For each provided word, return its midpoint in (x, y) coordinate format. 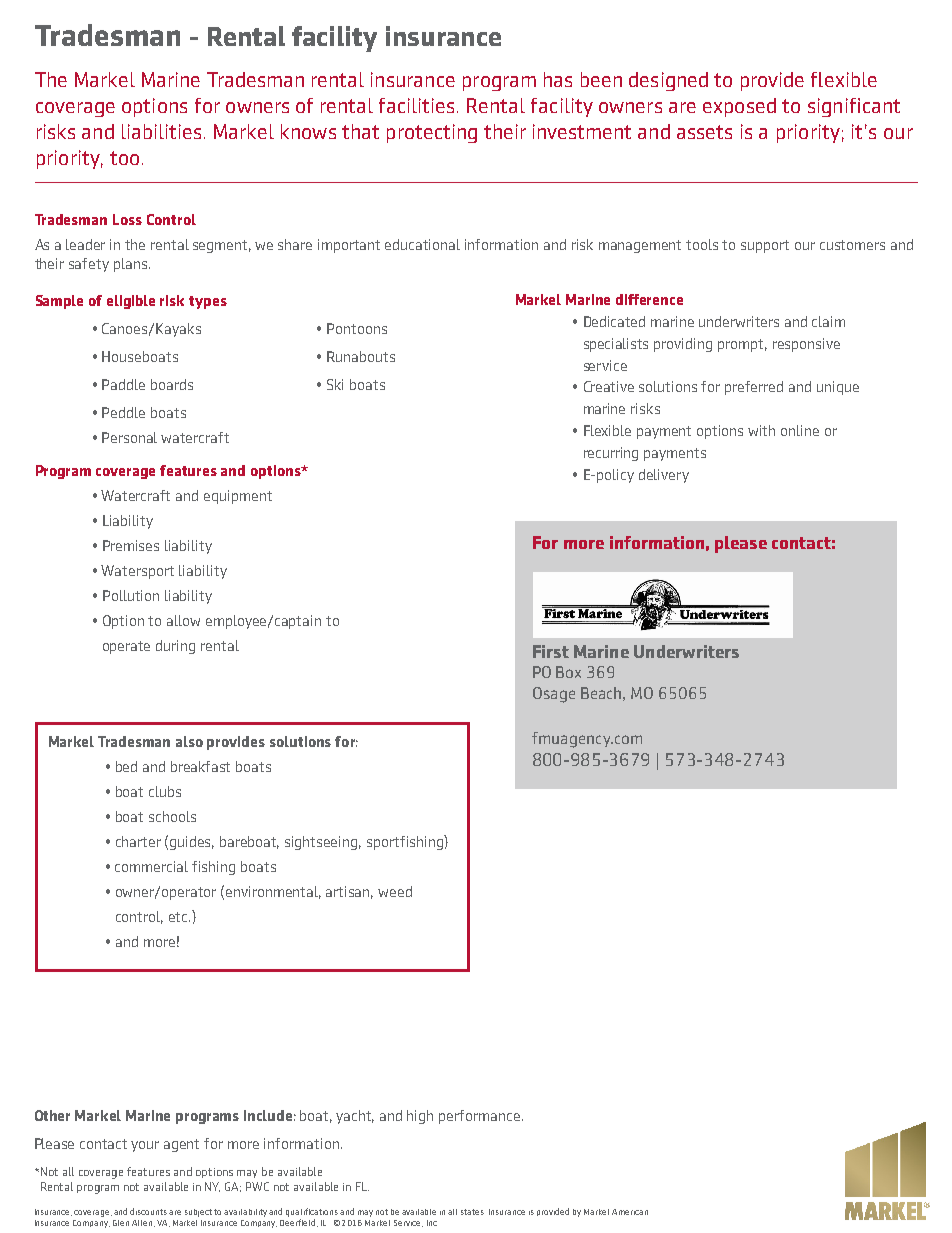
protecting (432, 133)
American (630, 1212)
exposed (739, 107)
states (472, 1212)
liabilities (161, 131)
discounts (150, 1211)
